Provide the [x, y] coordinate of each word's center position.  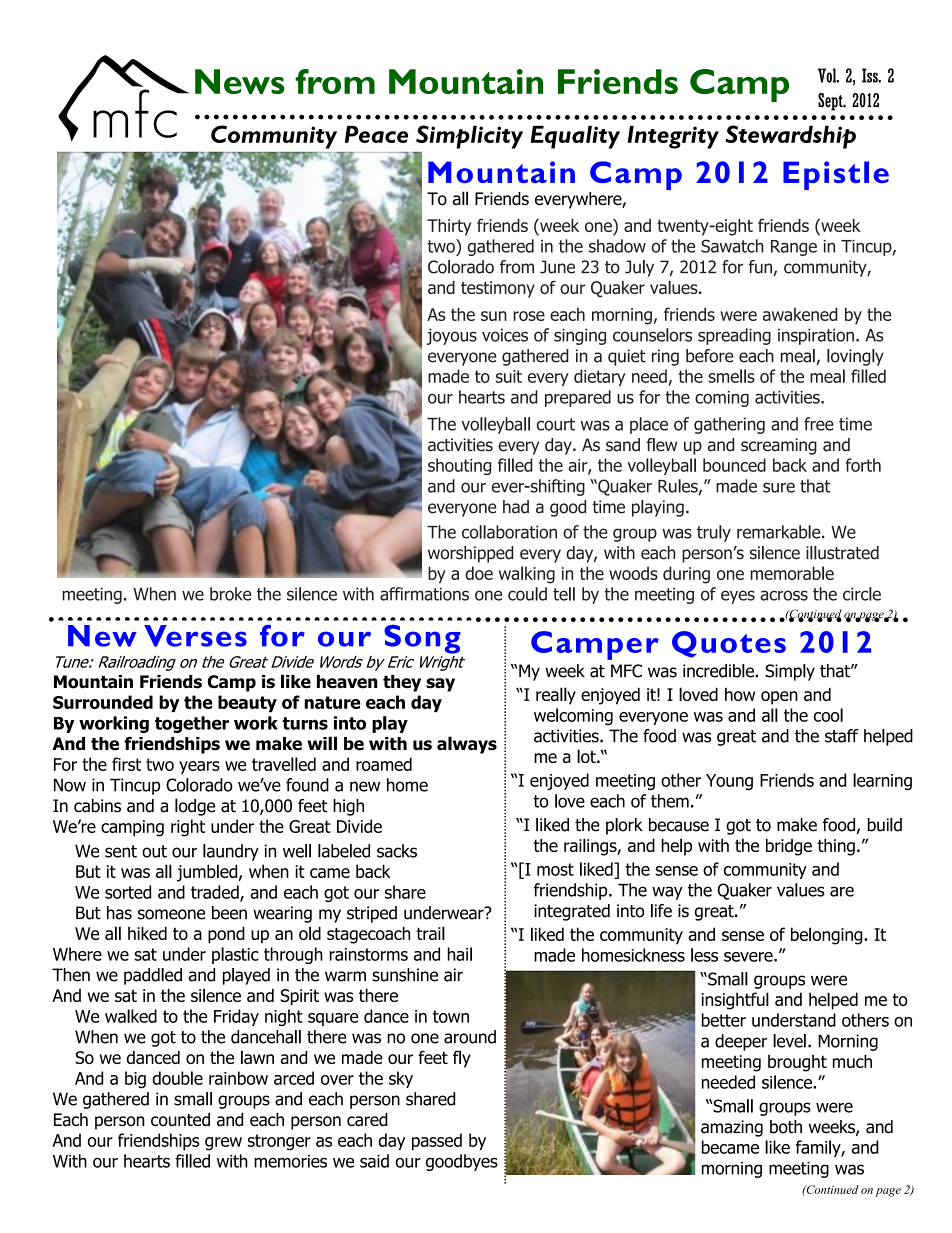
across [784, 595]
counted [180, 1120]
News [240, 81]
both [786, 1127]
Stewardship [790, 137]
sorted [128, 892]
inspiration [816, 336]
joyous [452, 336]
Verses [195, 636]
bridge [789, 847]
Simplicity [469, 137]
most [555, 869]
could [527, 594]
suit [509, 376]
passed [437, 1141]
